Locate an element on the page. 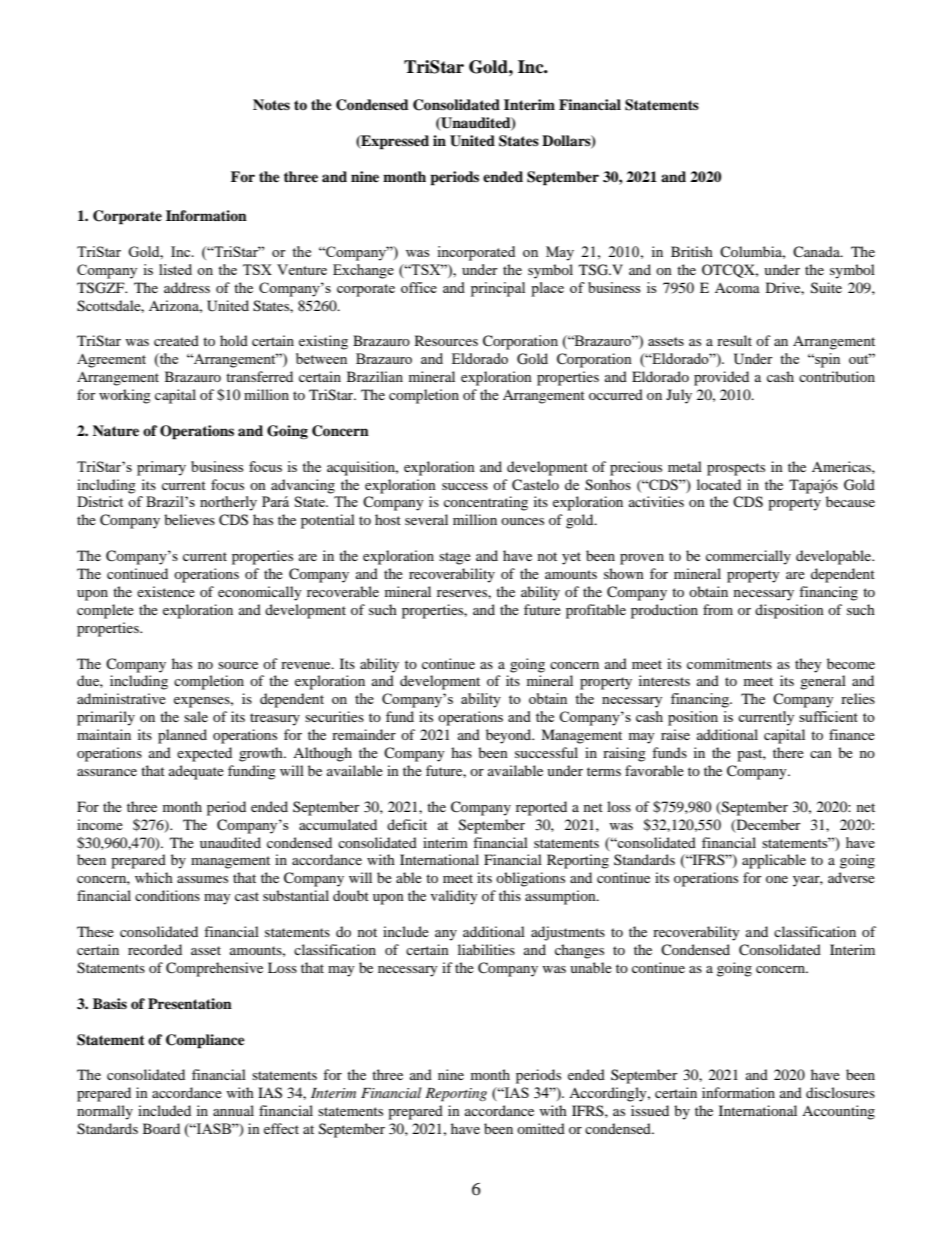 Image resolution: width=952 pixels, height=1233 pixels. validity is located at coordinates (454, 897).
